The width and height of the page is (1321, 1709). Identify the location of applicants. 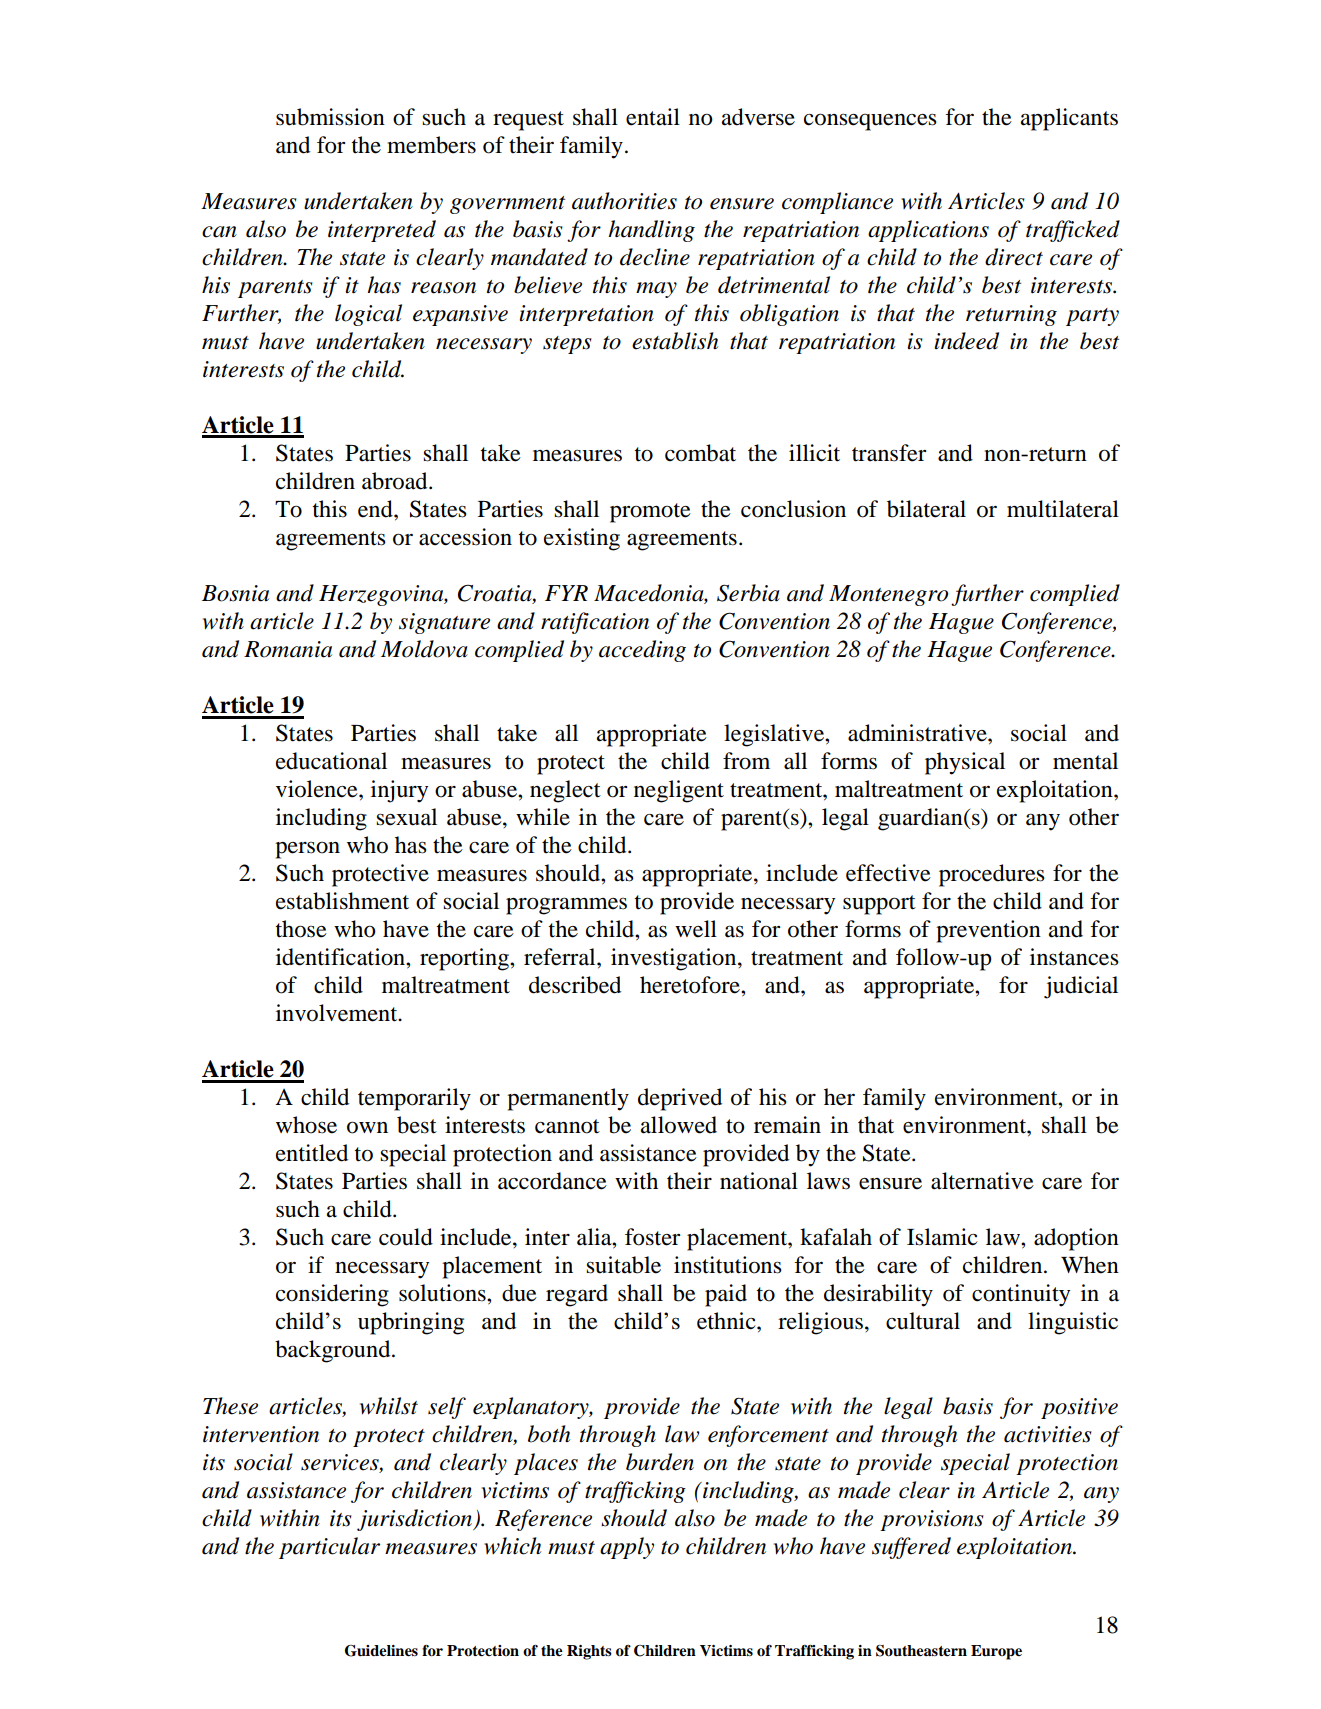
(1069, 119).
